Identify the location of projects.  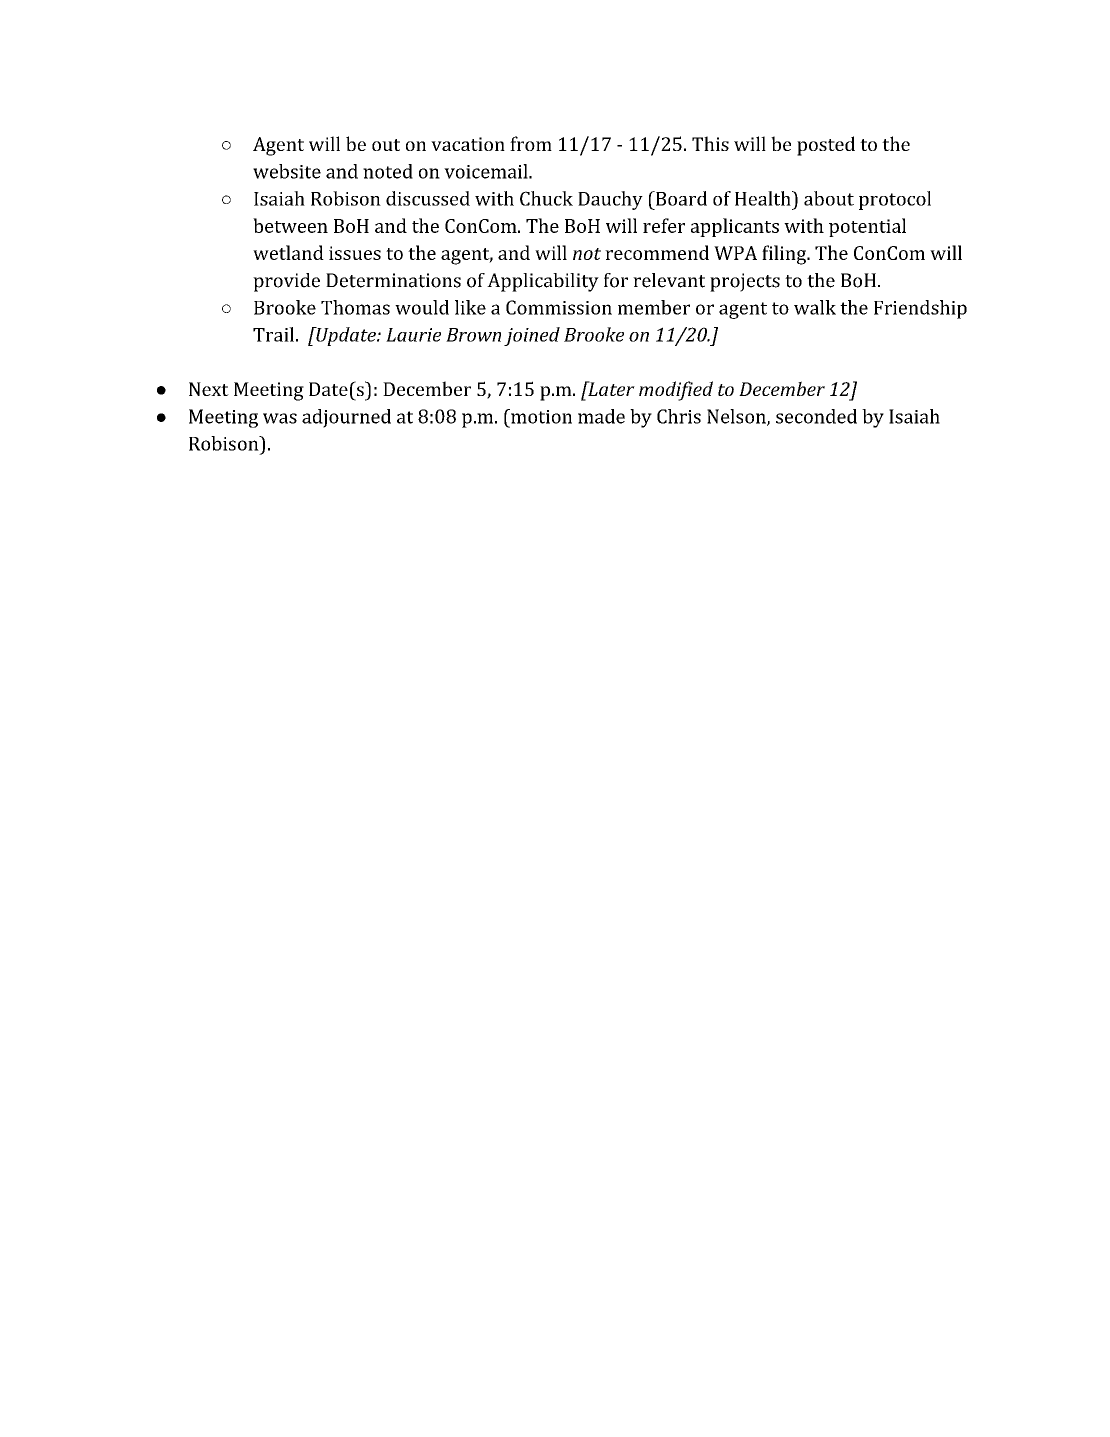
(745, 282).
